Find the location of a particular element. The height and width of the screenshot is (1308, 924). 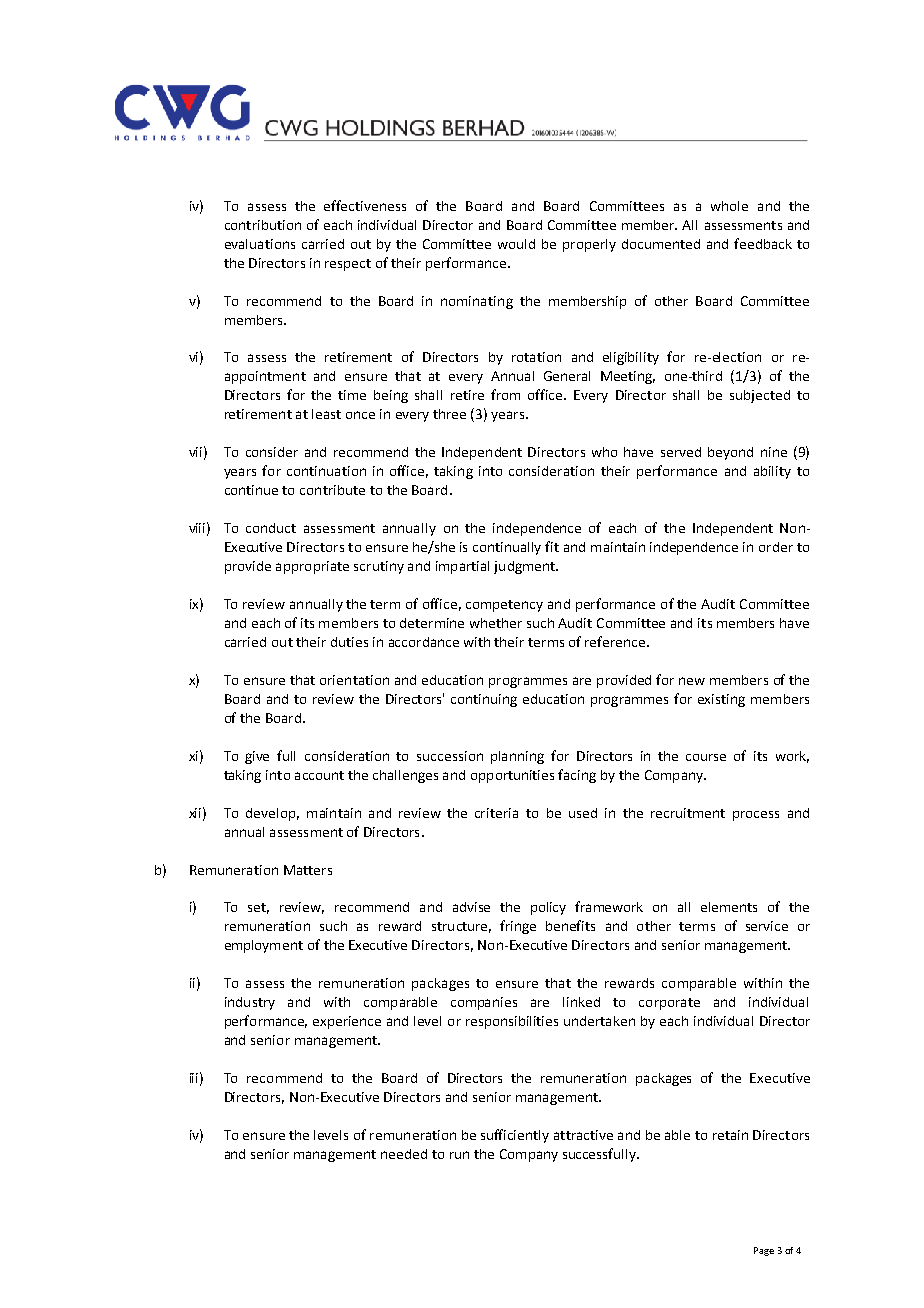

needed is located at coordinates (404, 1154).
